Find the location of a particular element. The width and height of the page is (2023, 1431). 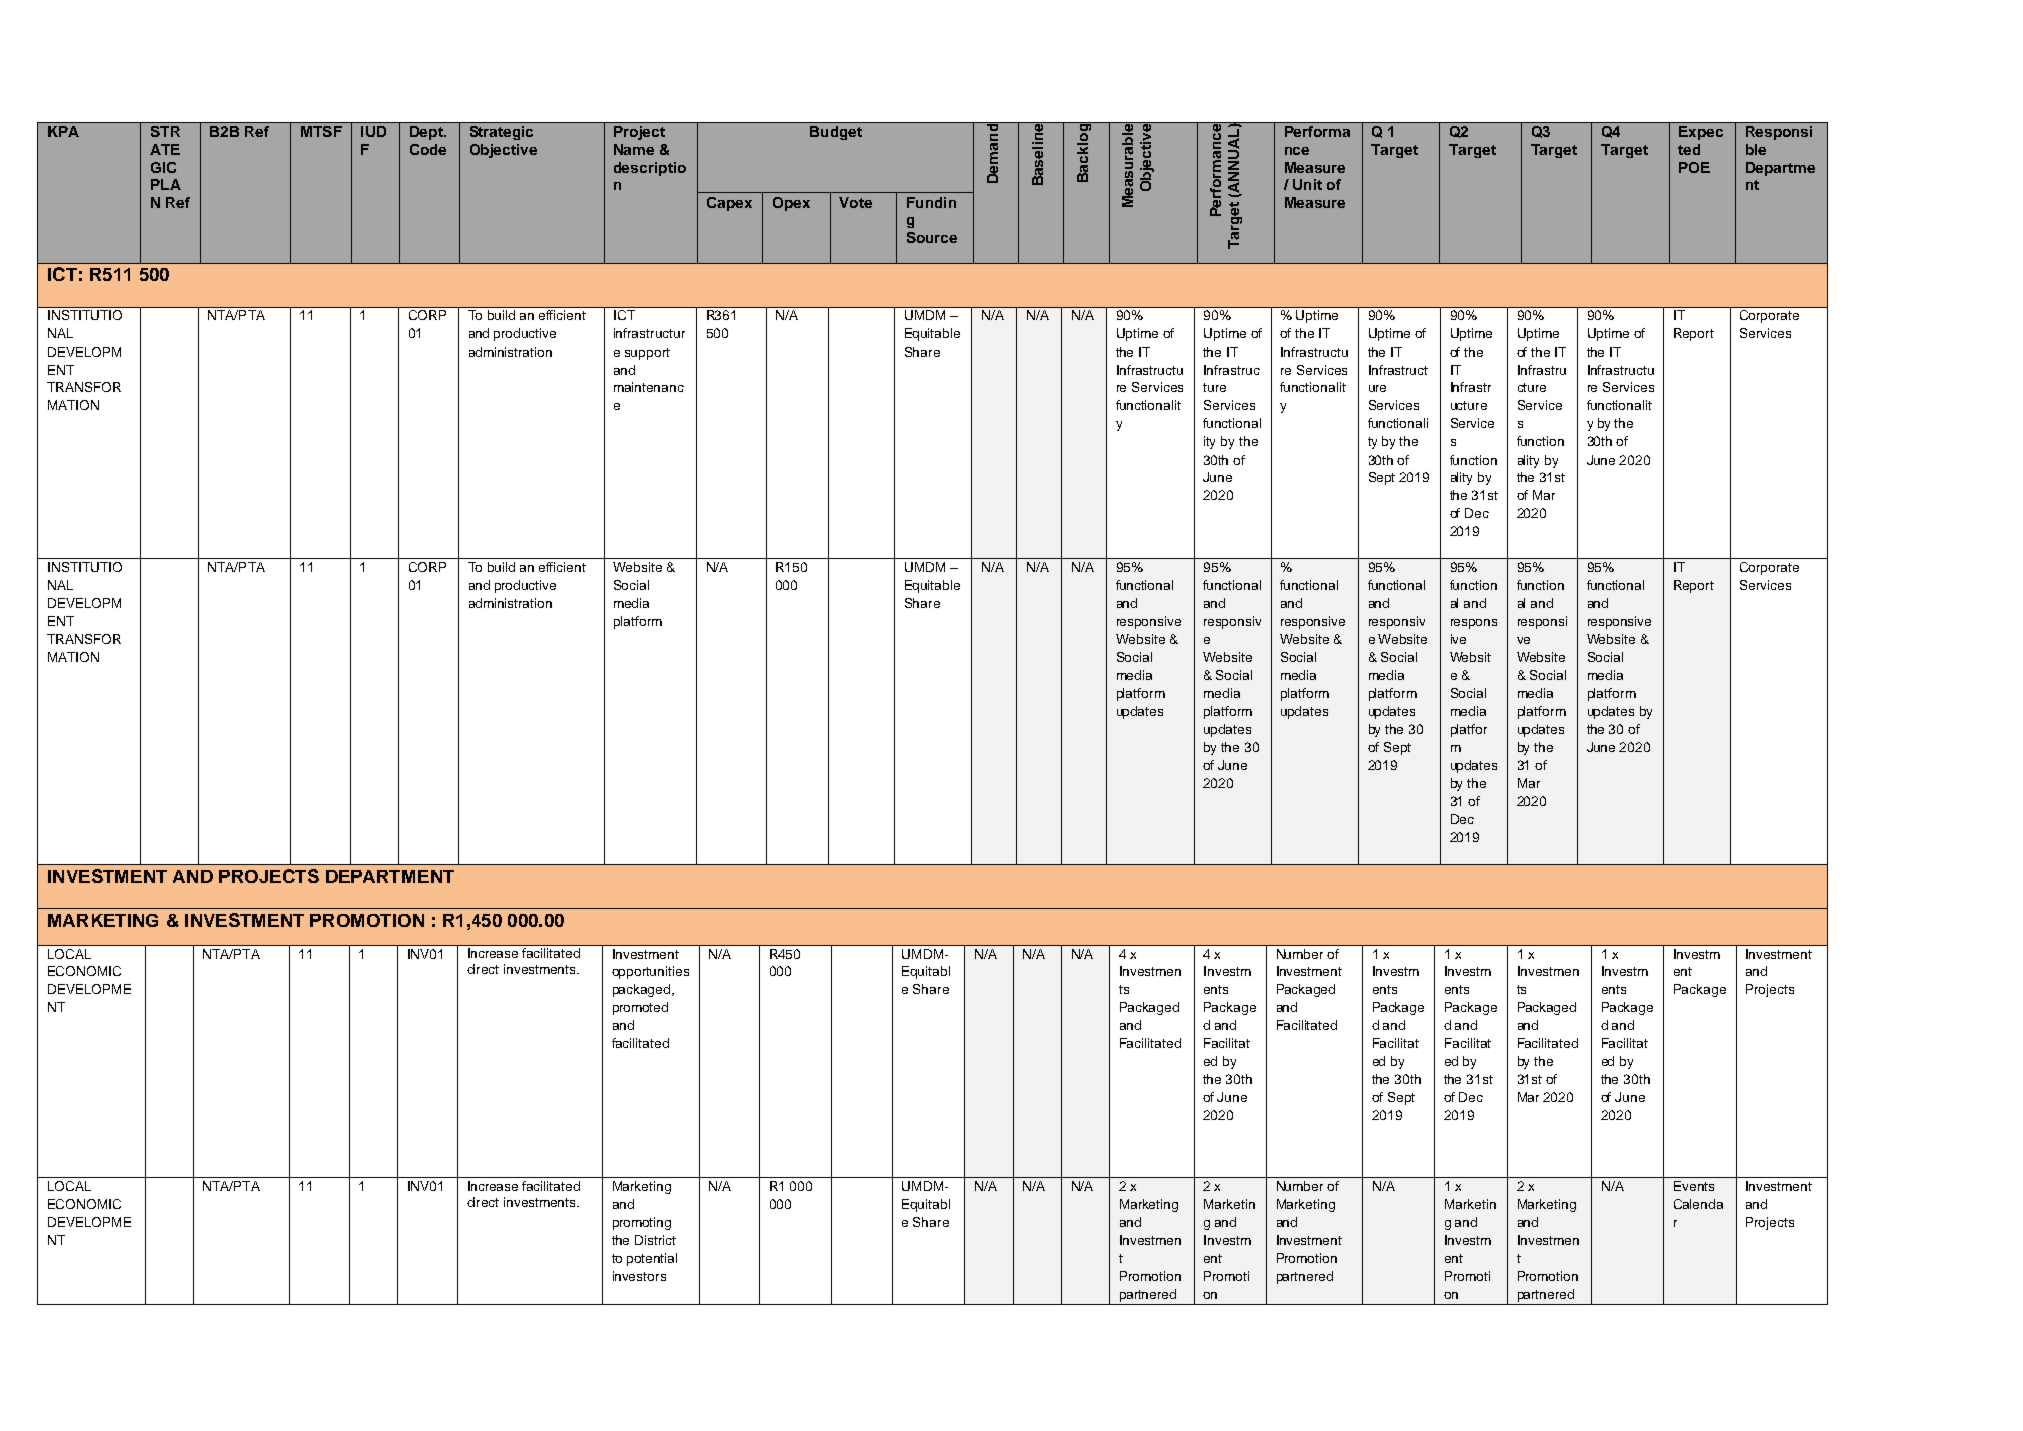

Budget is located at coordinates (836, 133).
